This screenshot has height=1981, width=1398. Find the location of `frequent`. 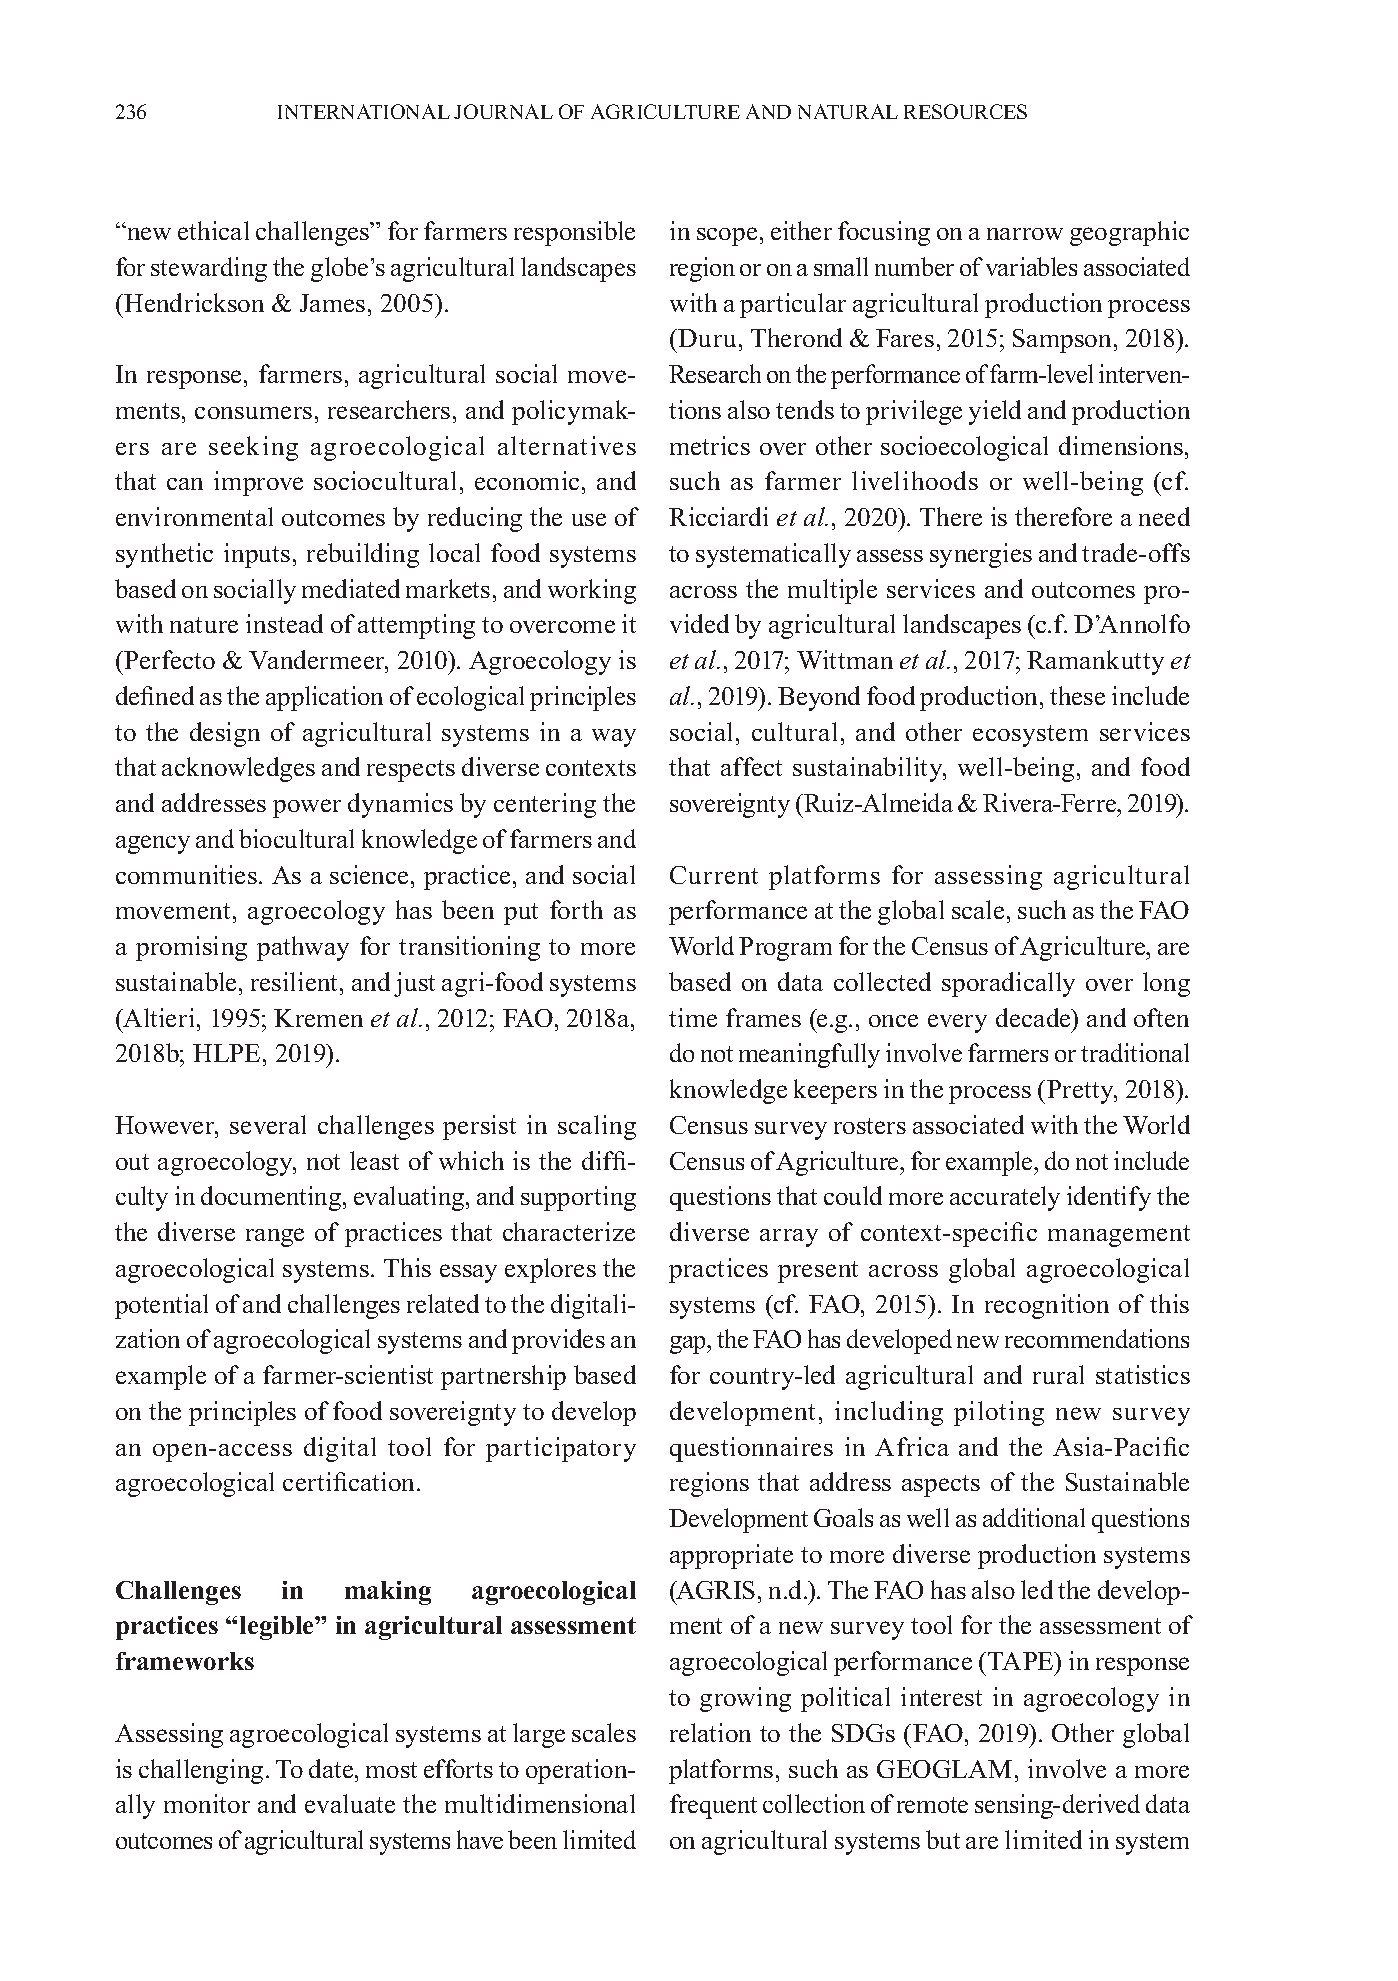

frequent is located at coordinates (713, 1806).
